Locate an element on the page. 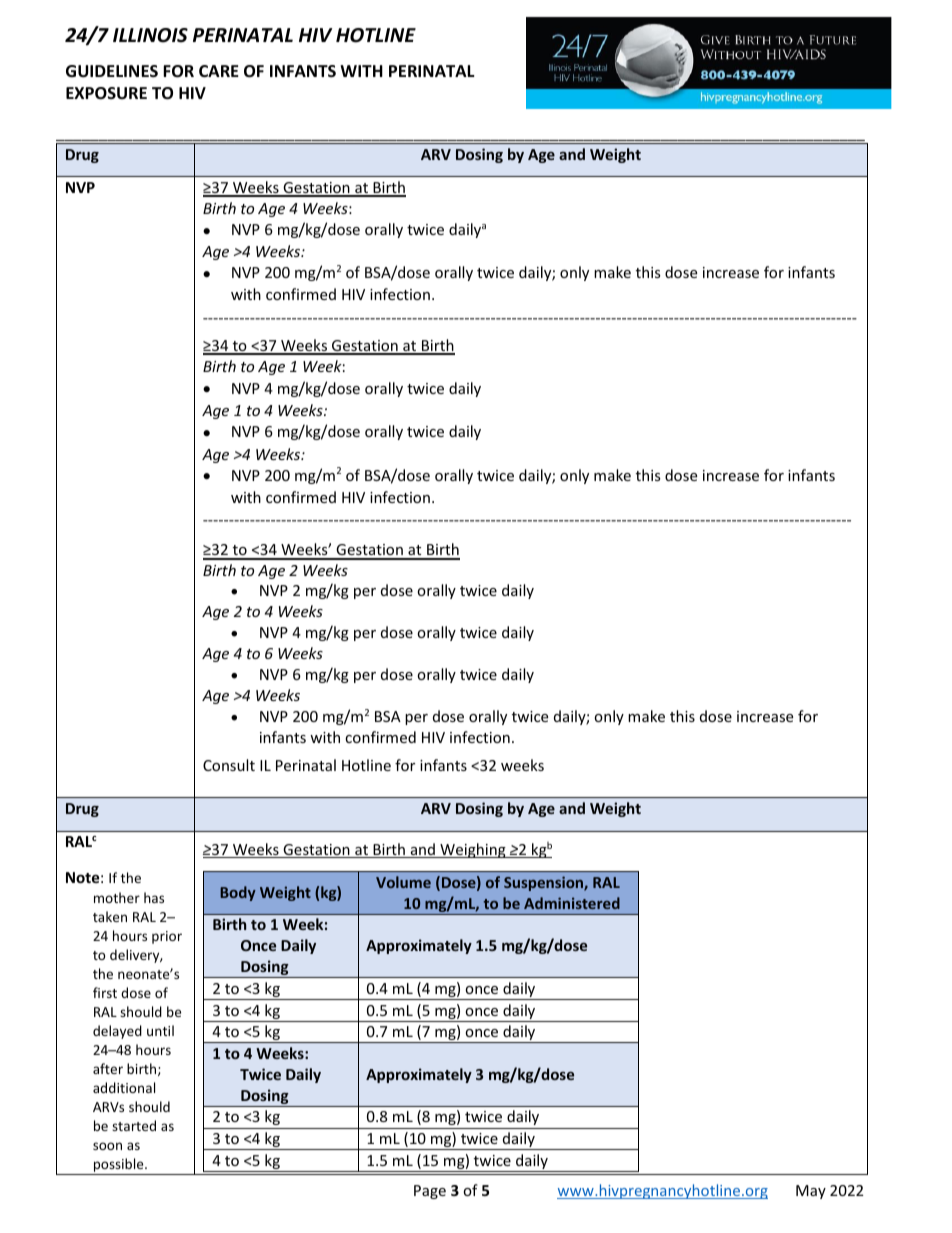  has is located at coordinates (154, 897).
